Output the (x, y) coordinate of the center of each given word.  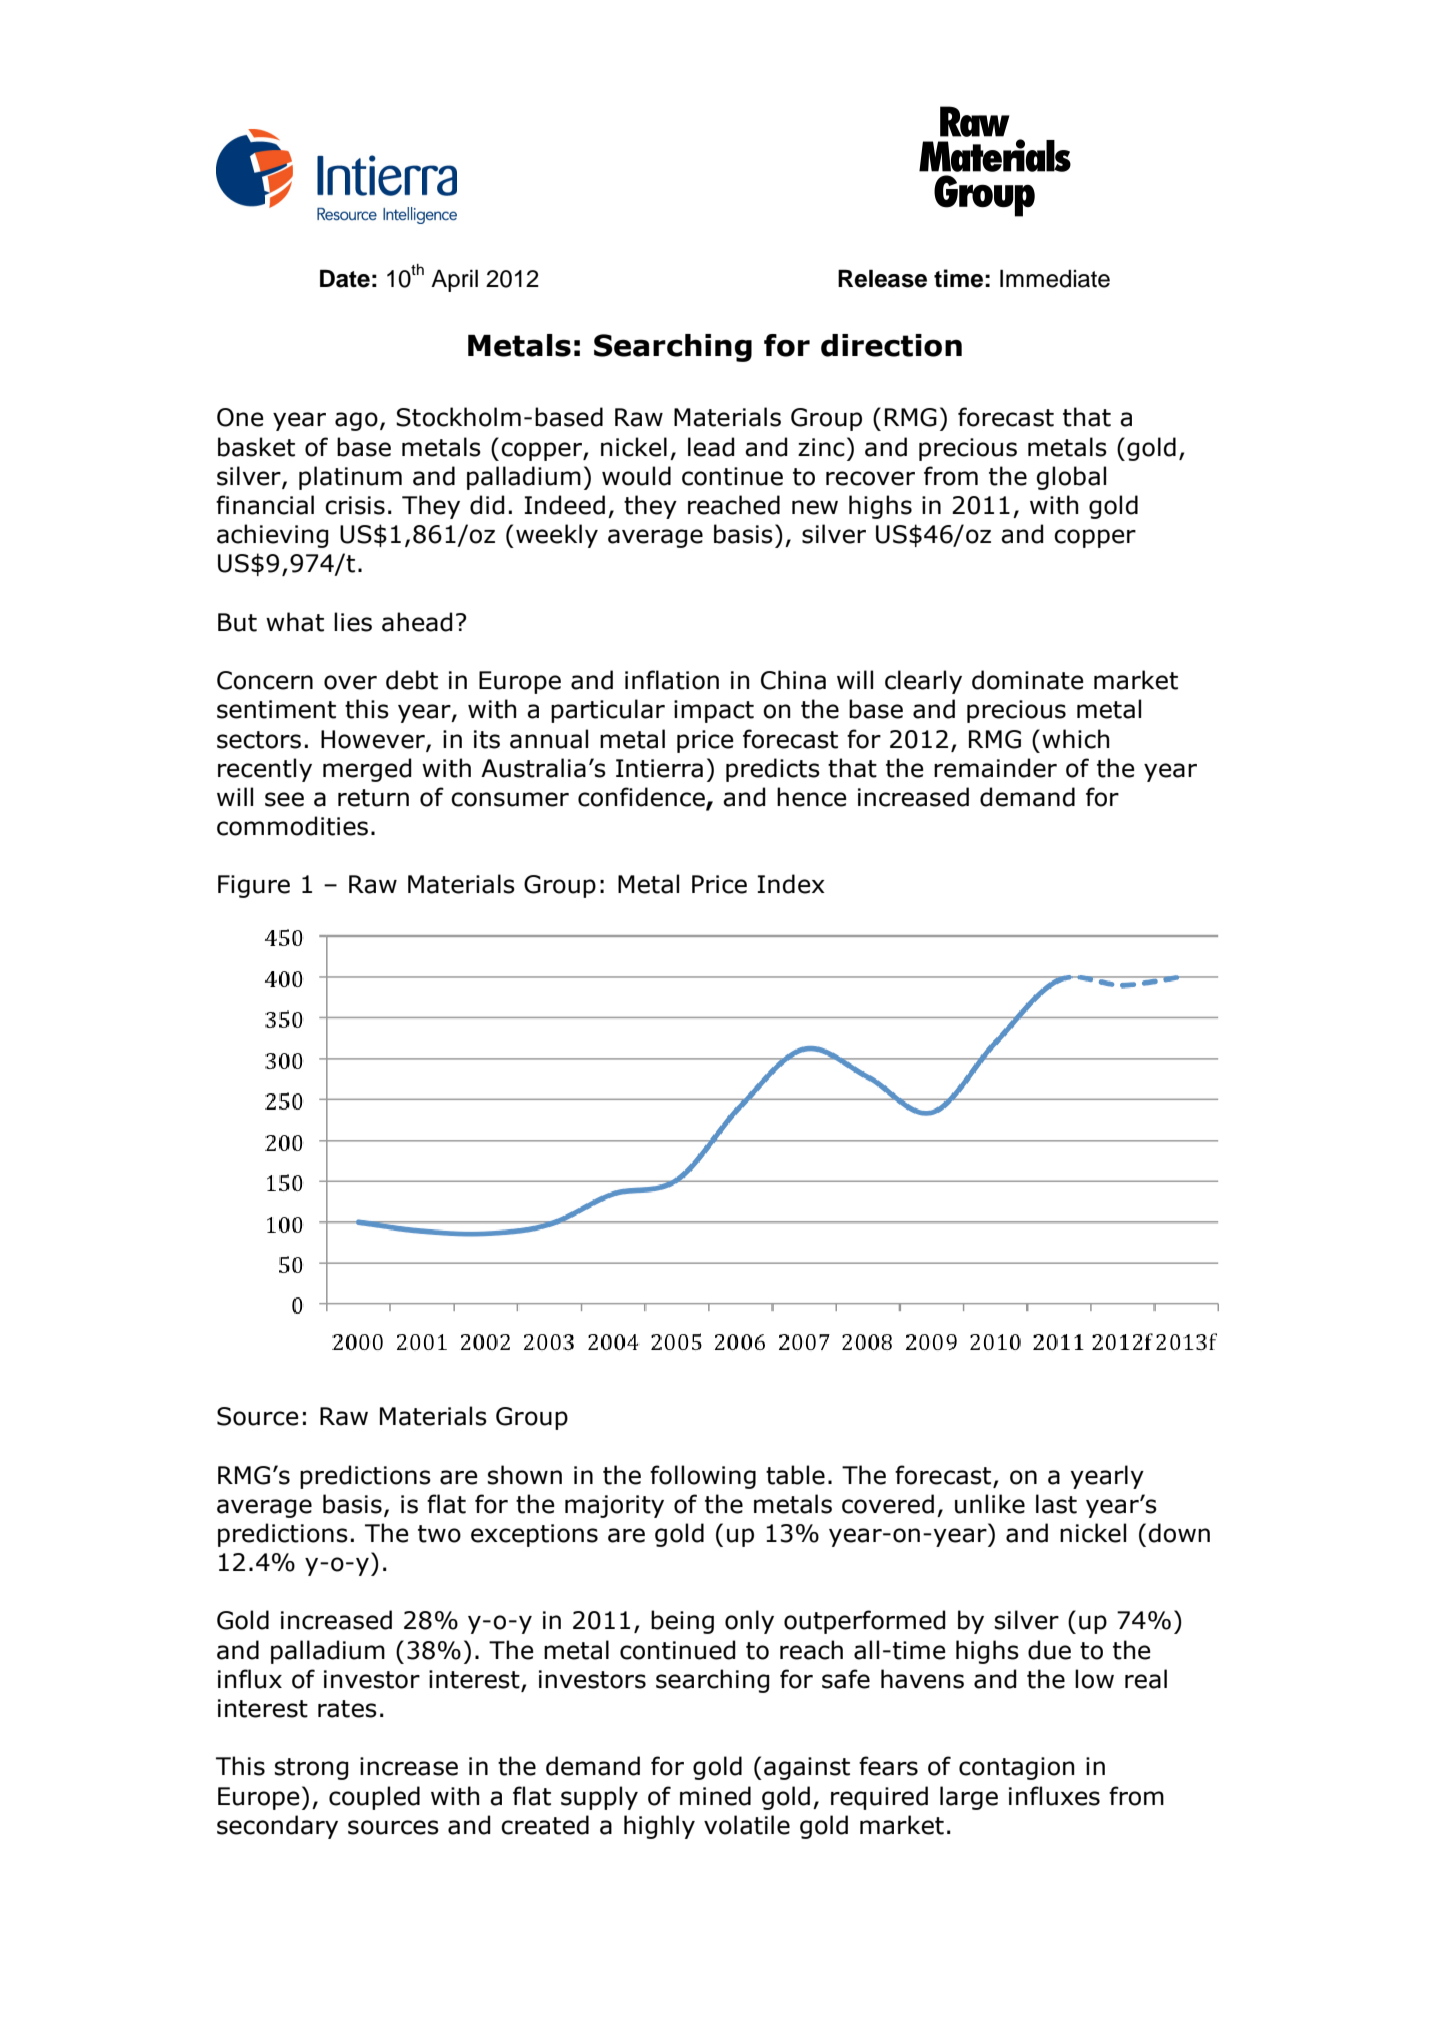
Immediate (1055, 278)
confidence (642, 798)
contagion (1016, 1768)
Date (345, 278)
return (373, 798)
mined (715, 1796)
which (1075, 739)
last (1056, 1504)
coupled (374, 1798)
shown (525, 1475)
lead (711, 447)
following (703, 1477)
